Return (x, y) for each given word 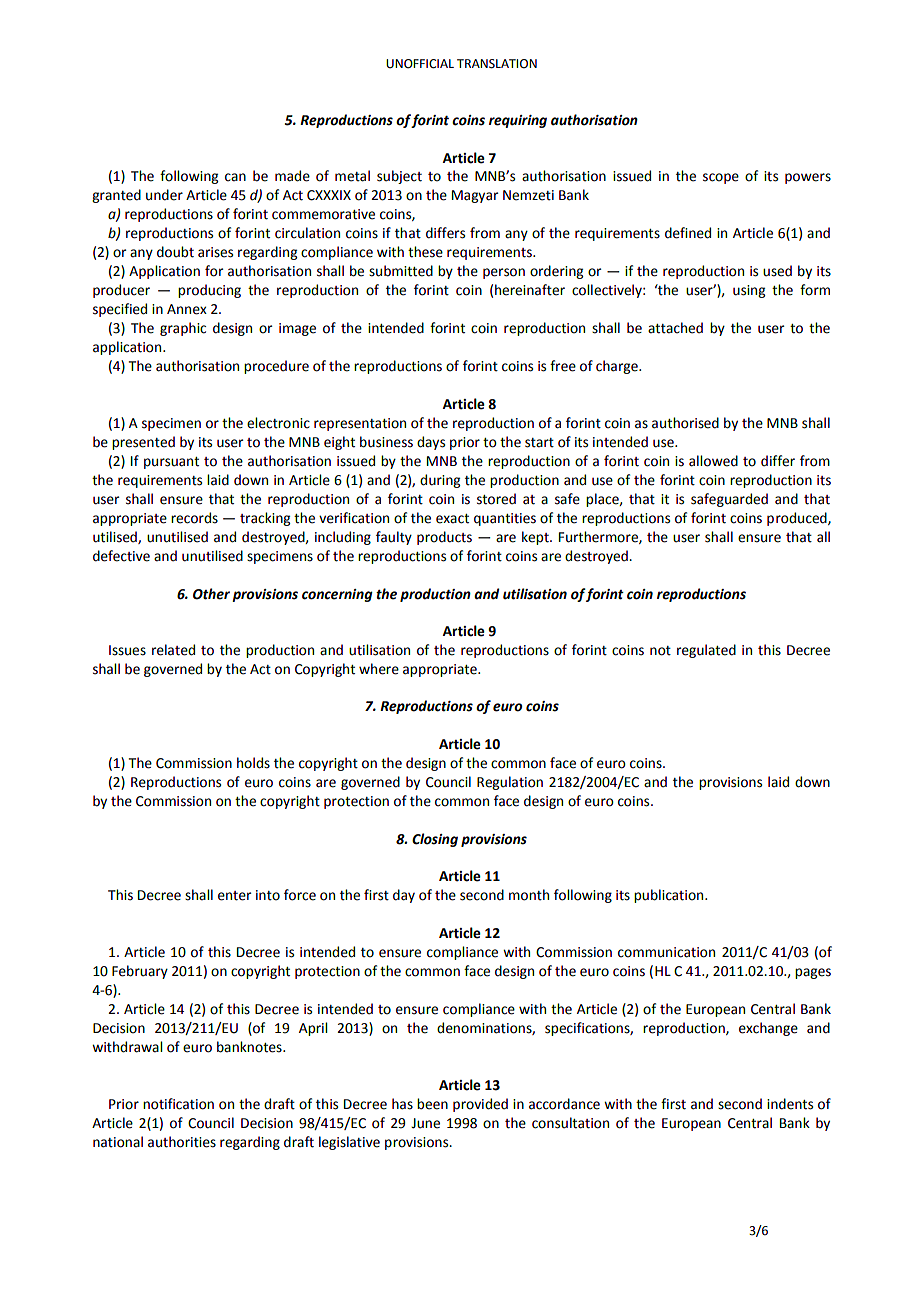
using (749, 291)
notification (178, 1104)
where (379, 669)
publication (670, 896)
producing (209, 291)
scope (721, 178)
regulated (706, 651)
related (173, 650)
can (235, 177)
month (529, 895)
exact (452, 519)
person (504, 273)
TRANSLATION (497, 64)
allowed (713, 461)
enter (235, 896)
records (194, 518)
